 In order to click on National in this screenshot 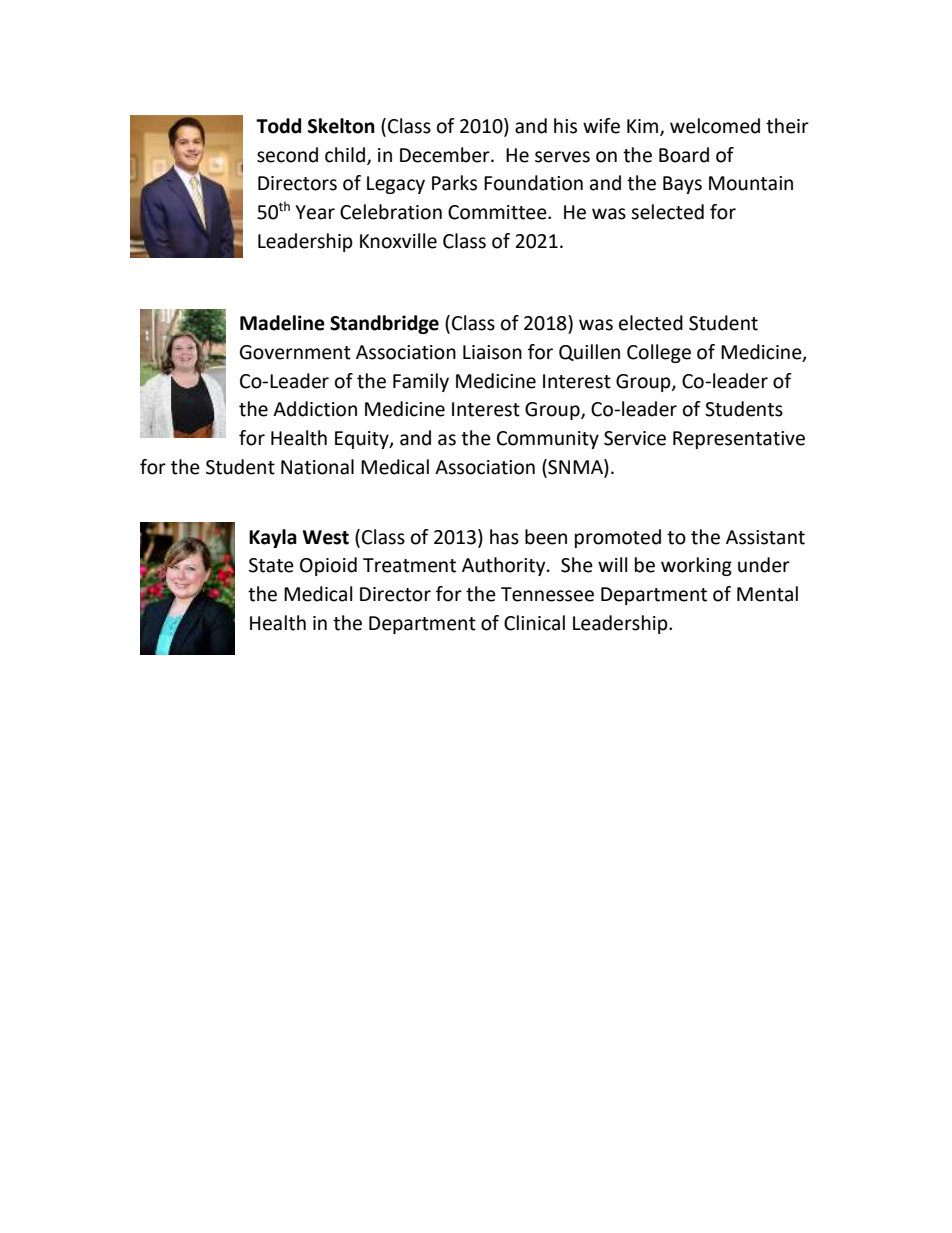, I will do `click(317, 467)`.
